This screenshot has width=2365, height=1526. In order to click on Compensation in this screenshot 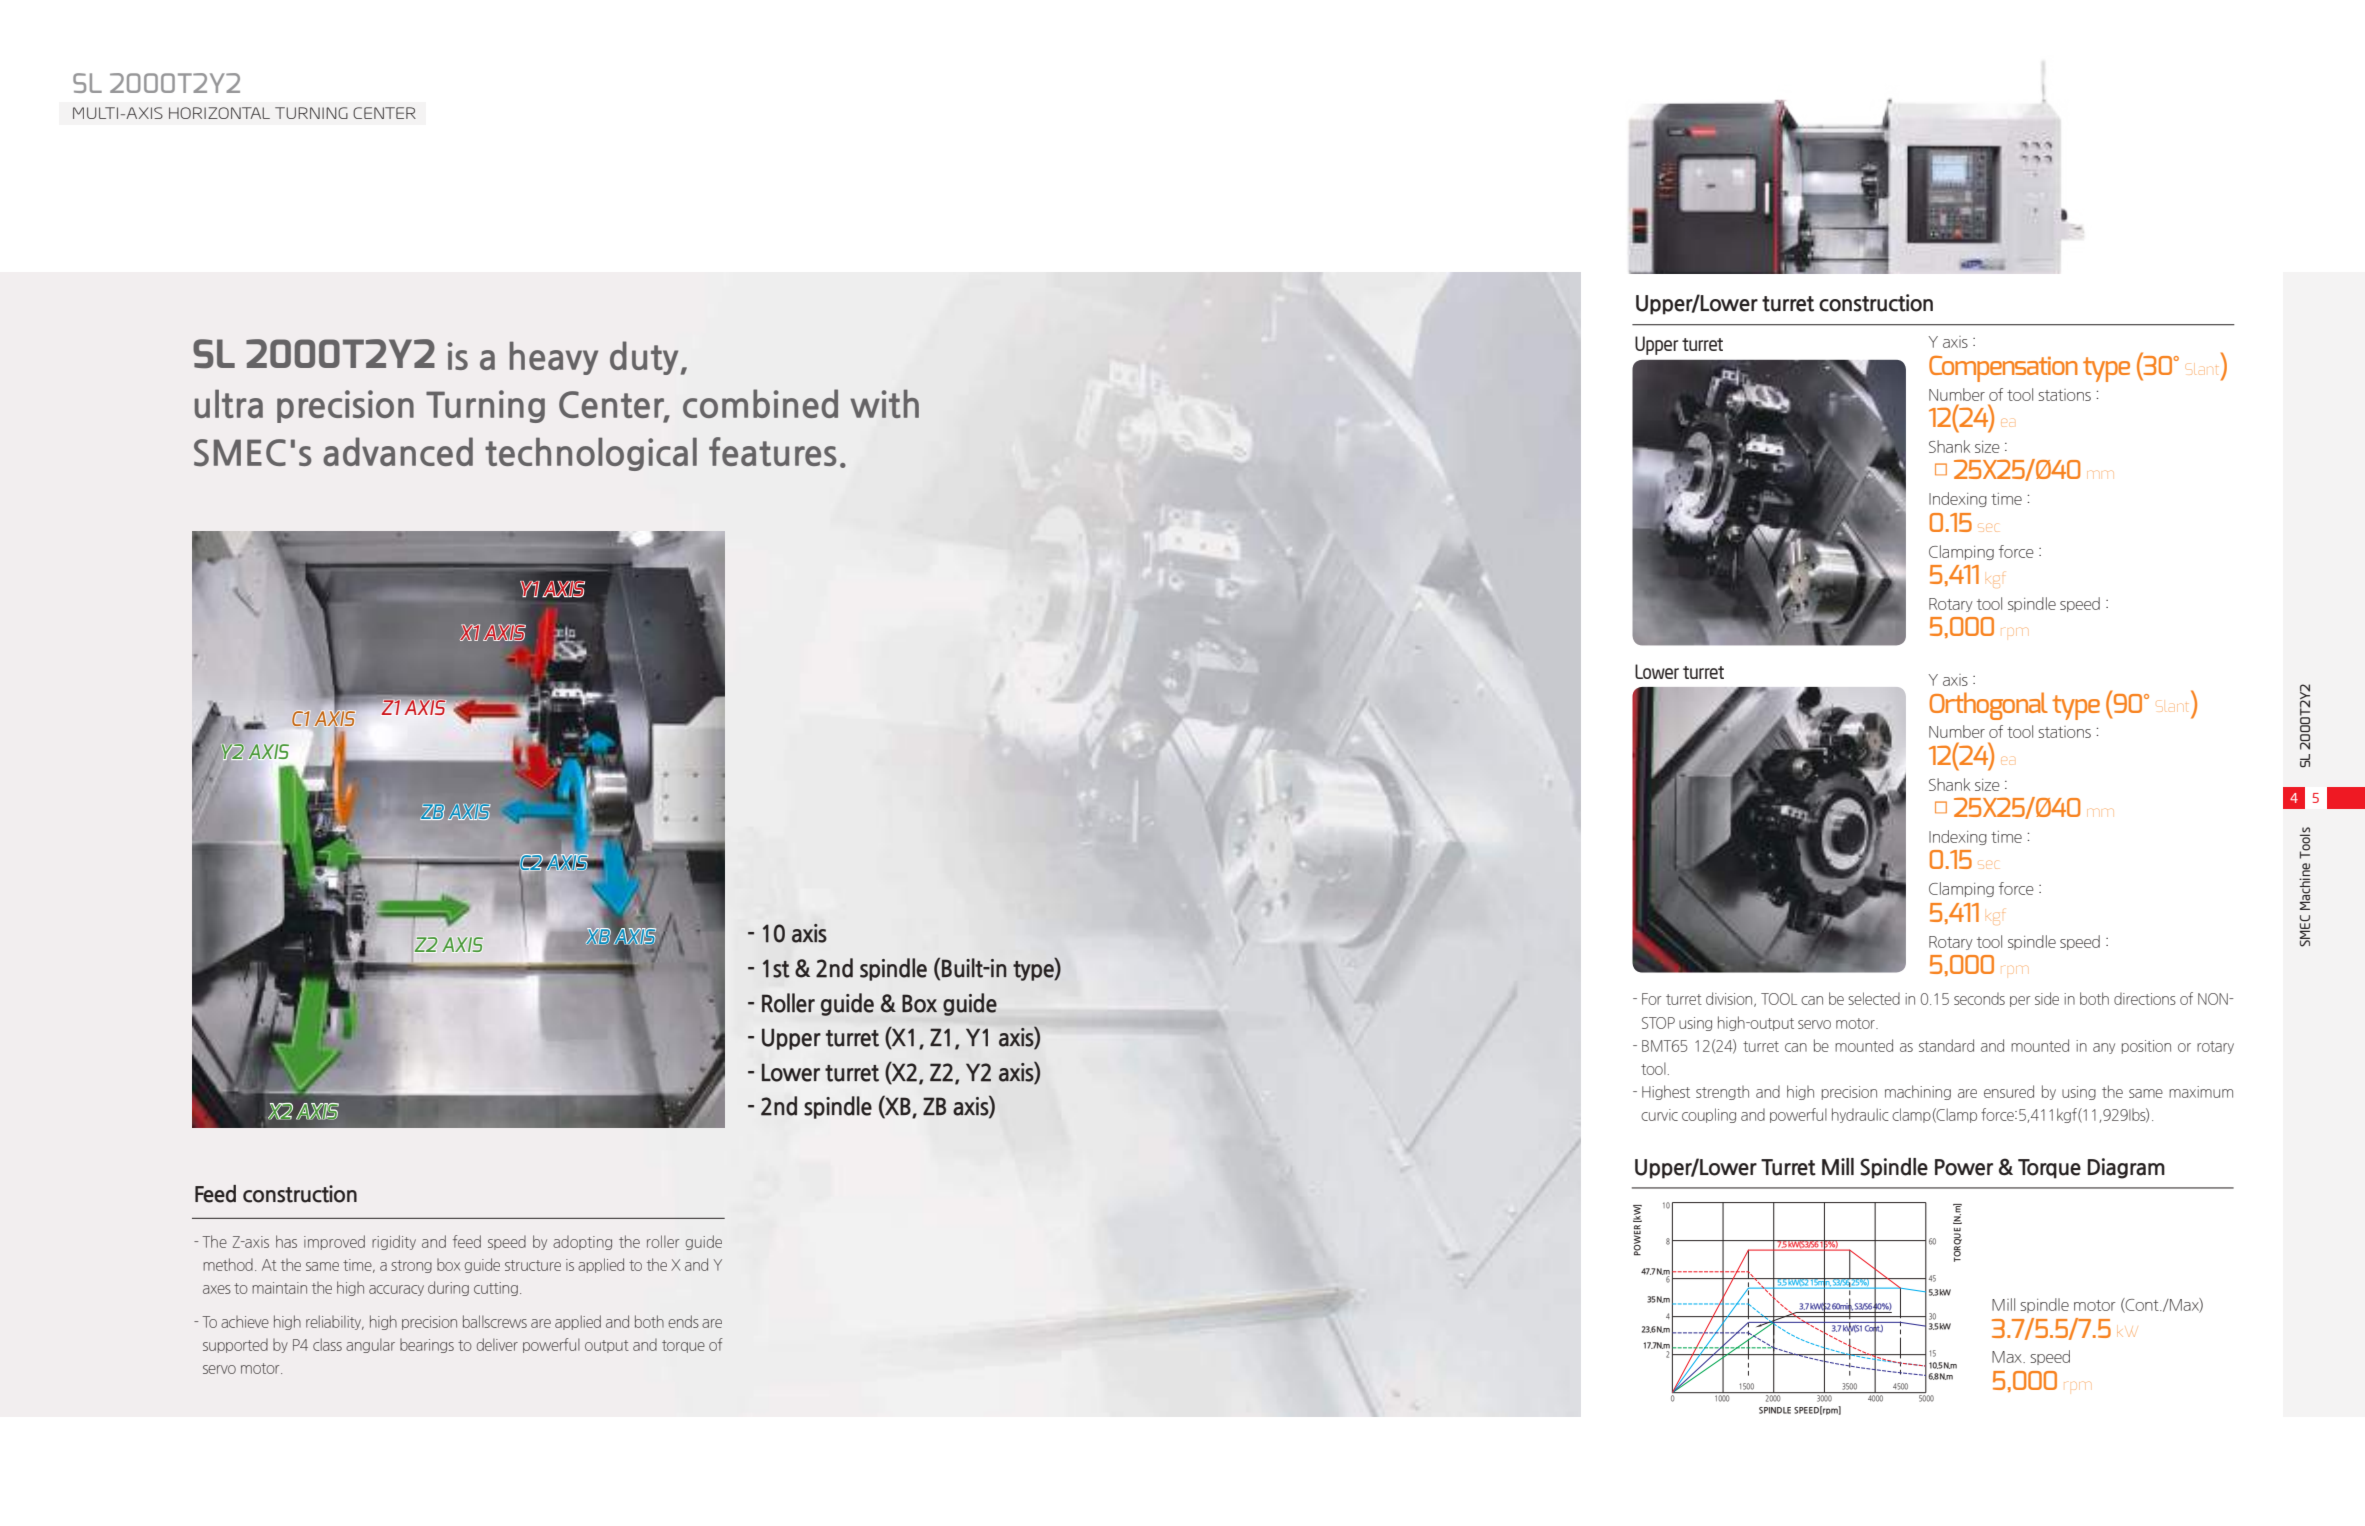, I will do `click(2003, 369)`.
